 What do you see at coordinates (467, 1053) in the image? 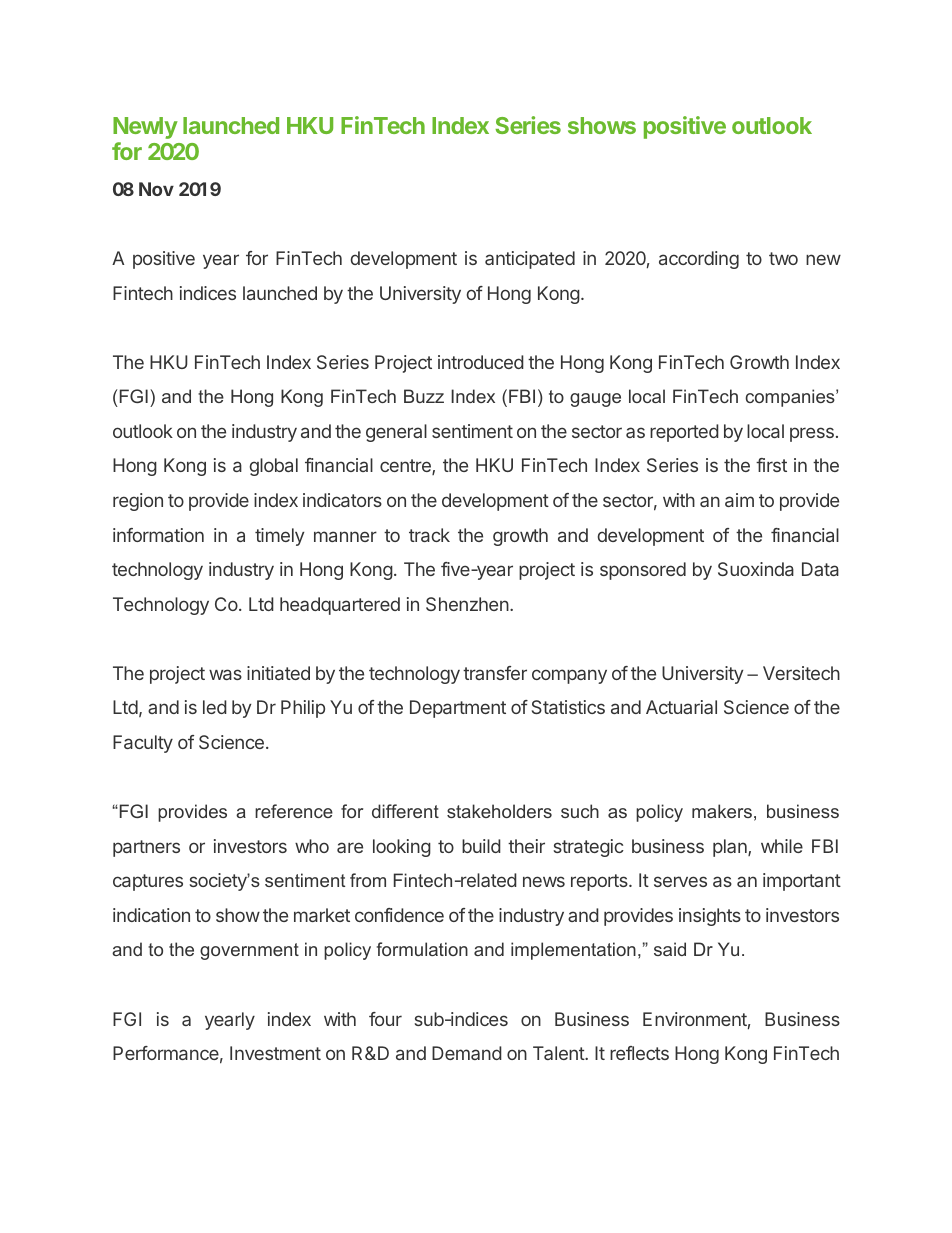
I see `Demand` at bounding box center [467, 1053].
